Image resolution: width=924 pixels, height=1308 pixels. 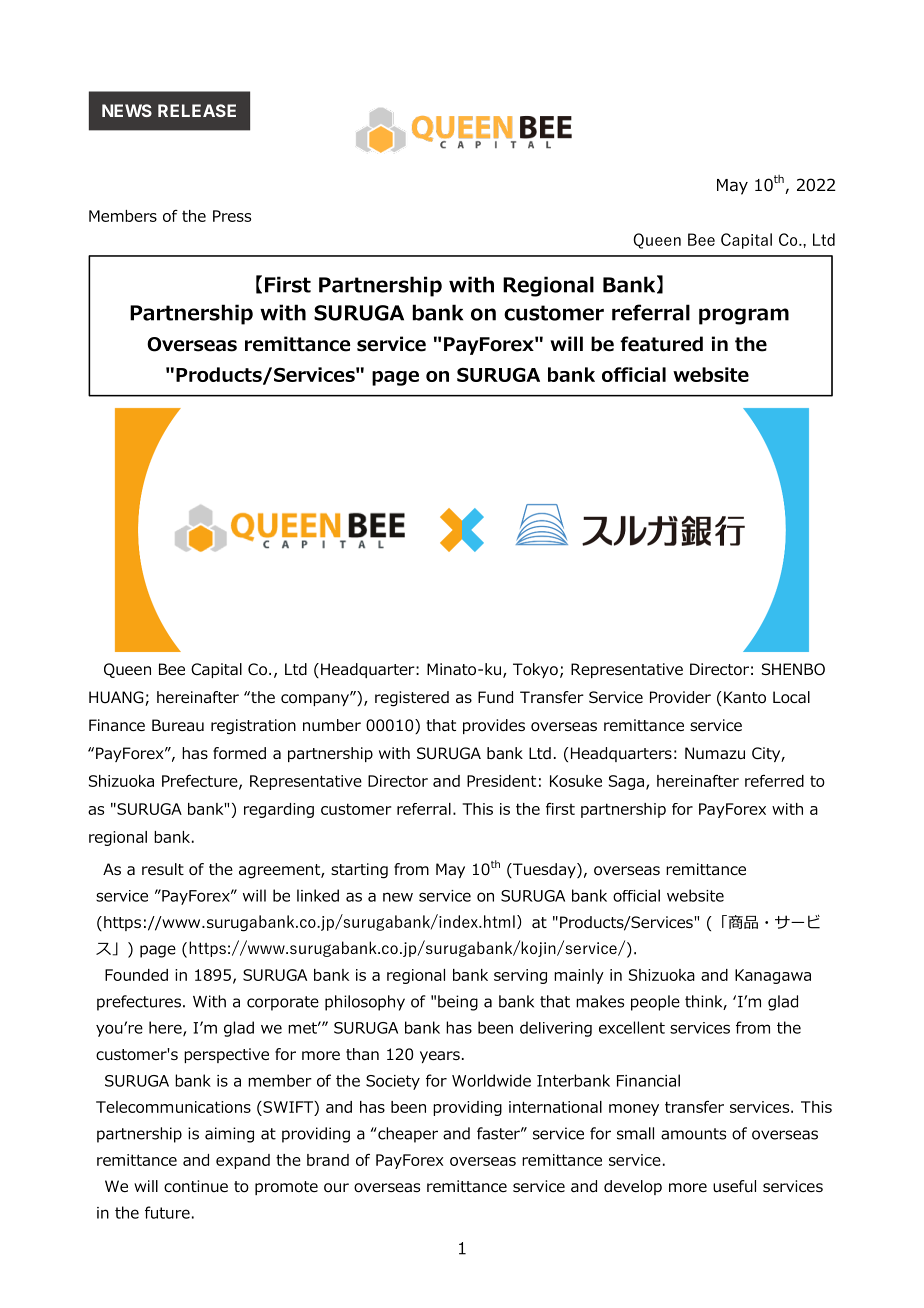 I want to click on Fund, so click(x=495, y=697).
